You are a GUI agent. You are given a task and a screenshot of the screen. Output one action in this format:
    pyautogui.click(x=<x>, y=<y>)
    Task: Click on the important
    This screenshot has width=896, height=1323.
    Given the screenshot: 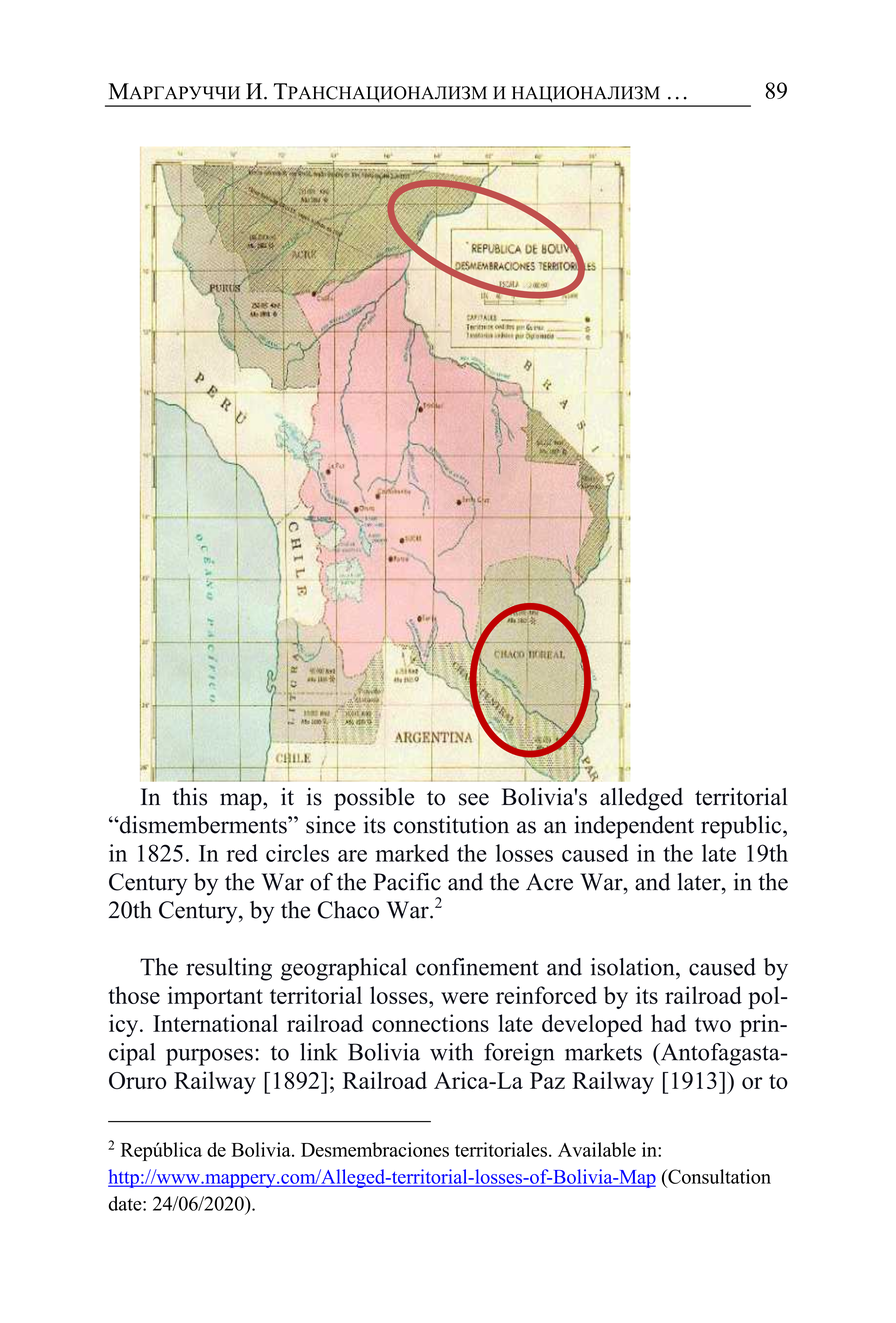 What is the action you would take?
    pyautogui.click(x=215, y=997)
